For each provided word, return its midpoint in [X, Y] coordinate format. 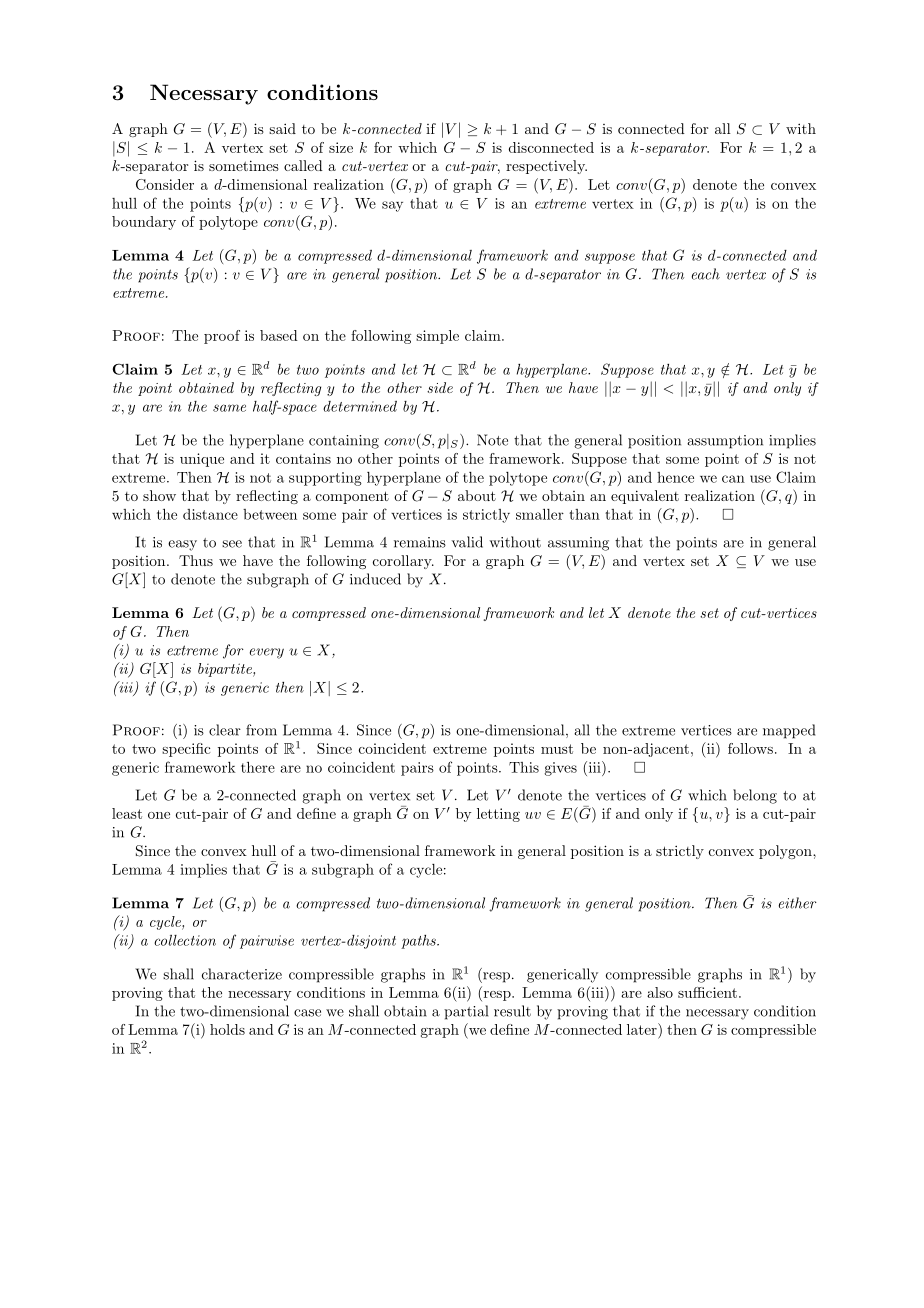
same [229, 408]
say [392, 206]
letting [498, 815]
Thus [196, 560]
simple [437, 337]
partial [466, 1012]
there [258, 767]
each [706, 274]
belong [755, 796]
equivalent [645, 497]
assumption [725, 442]
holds [227, 1029]
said [282, 128]
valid [467, 542]
